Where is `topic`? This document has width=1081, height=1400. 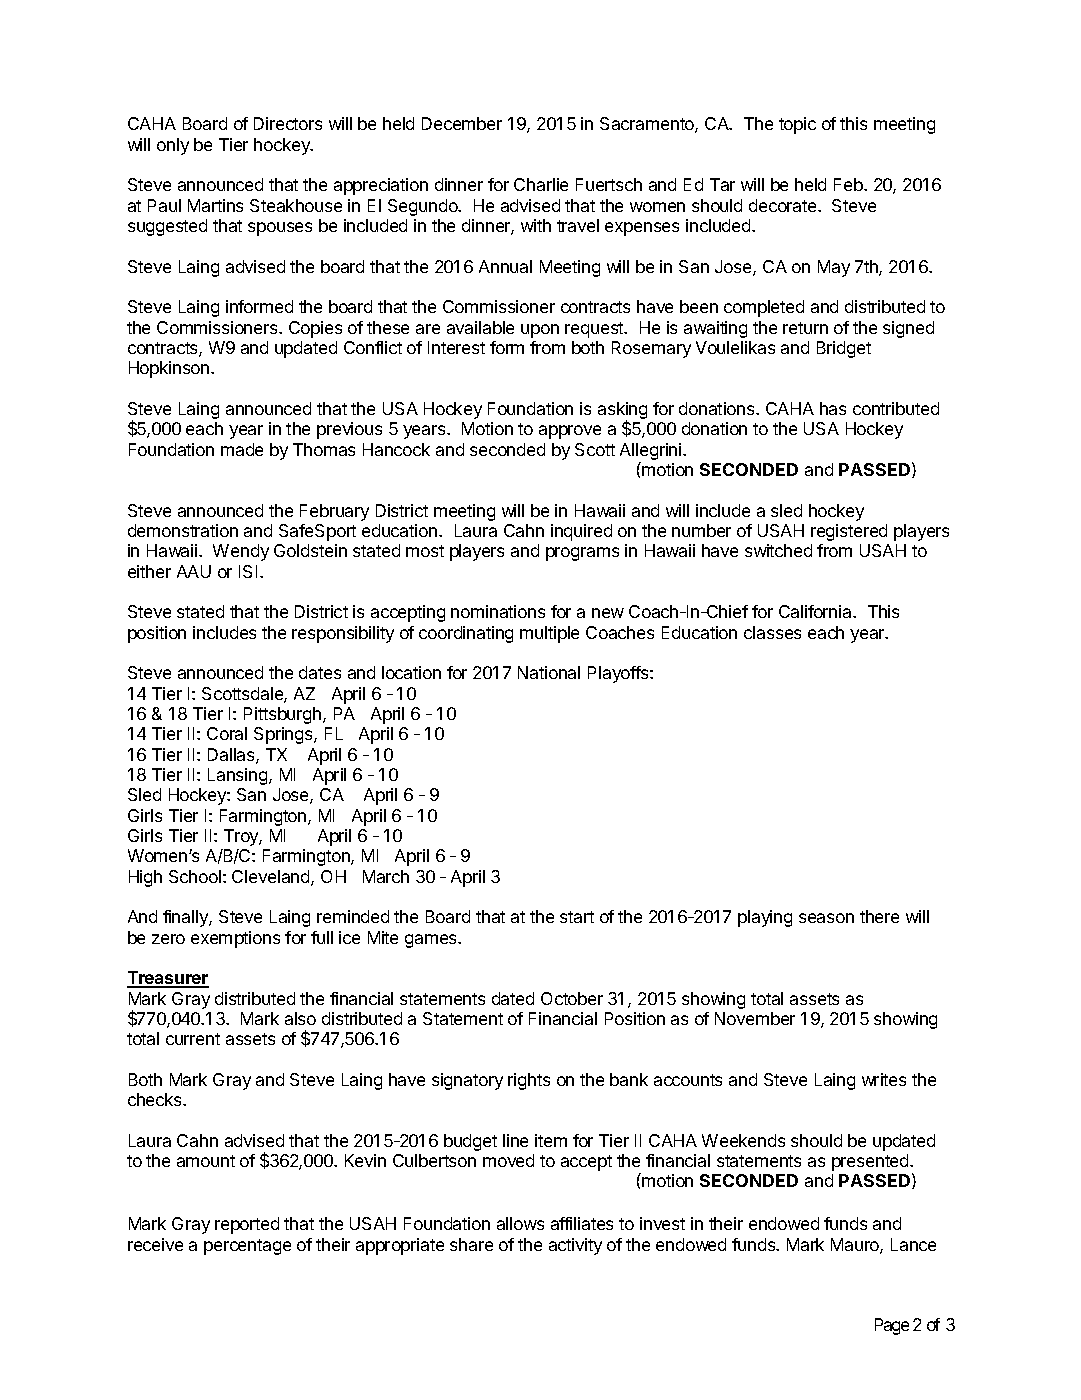 topic is located at coordinates (797, 125).
